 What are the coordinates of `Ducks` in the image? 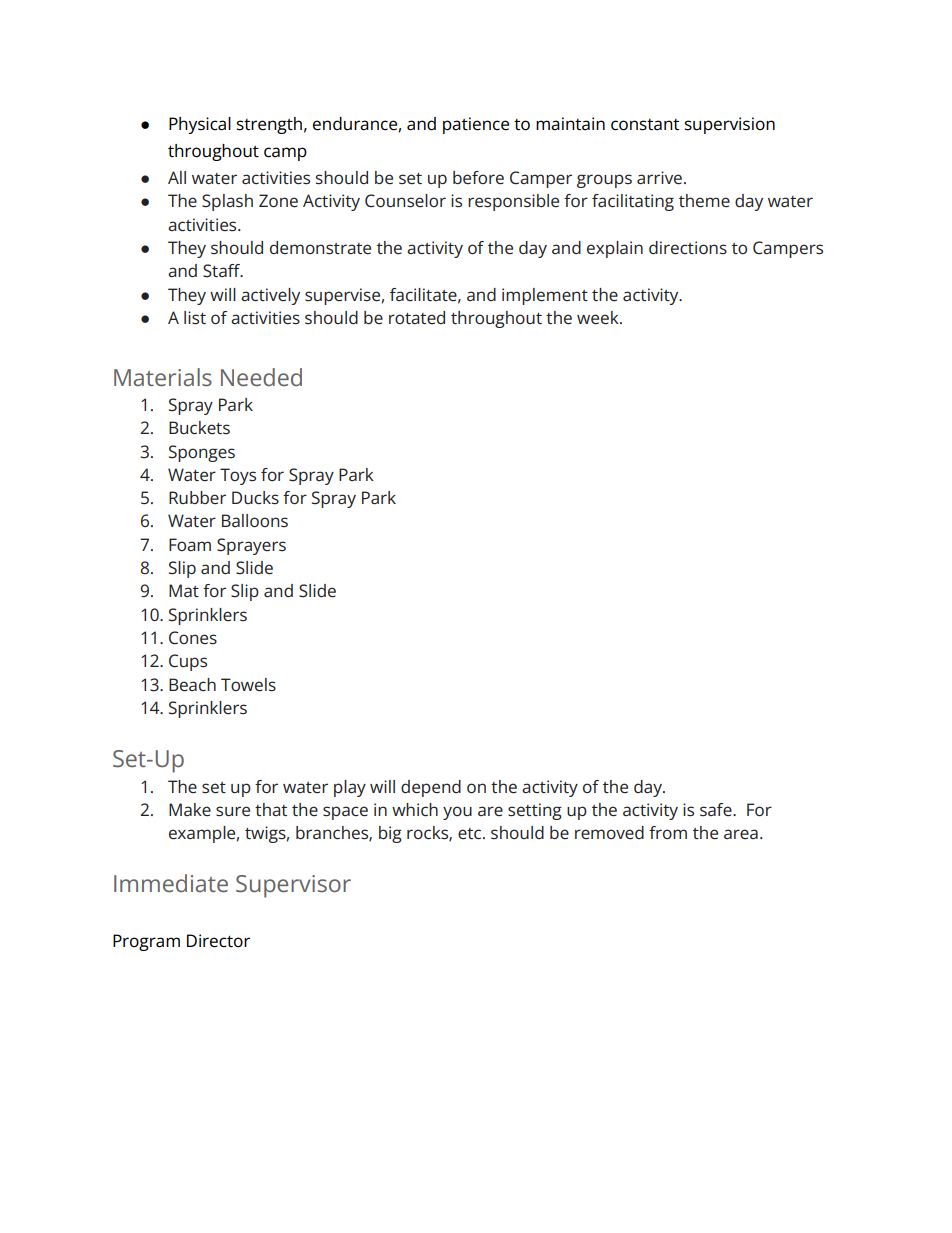 It's located at (255, 498).
